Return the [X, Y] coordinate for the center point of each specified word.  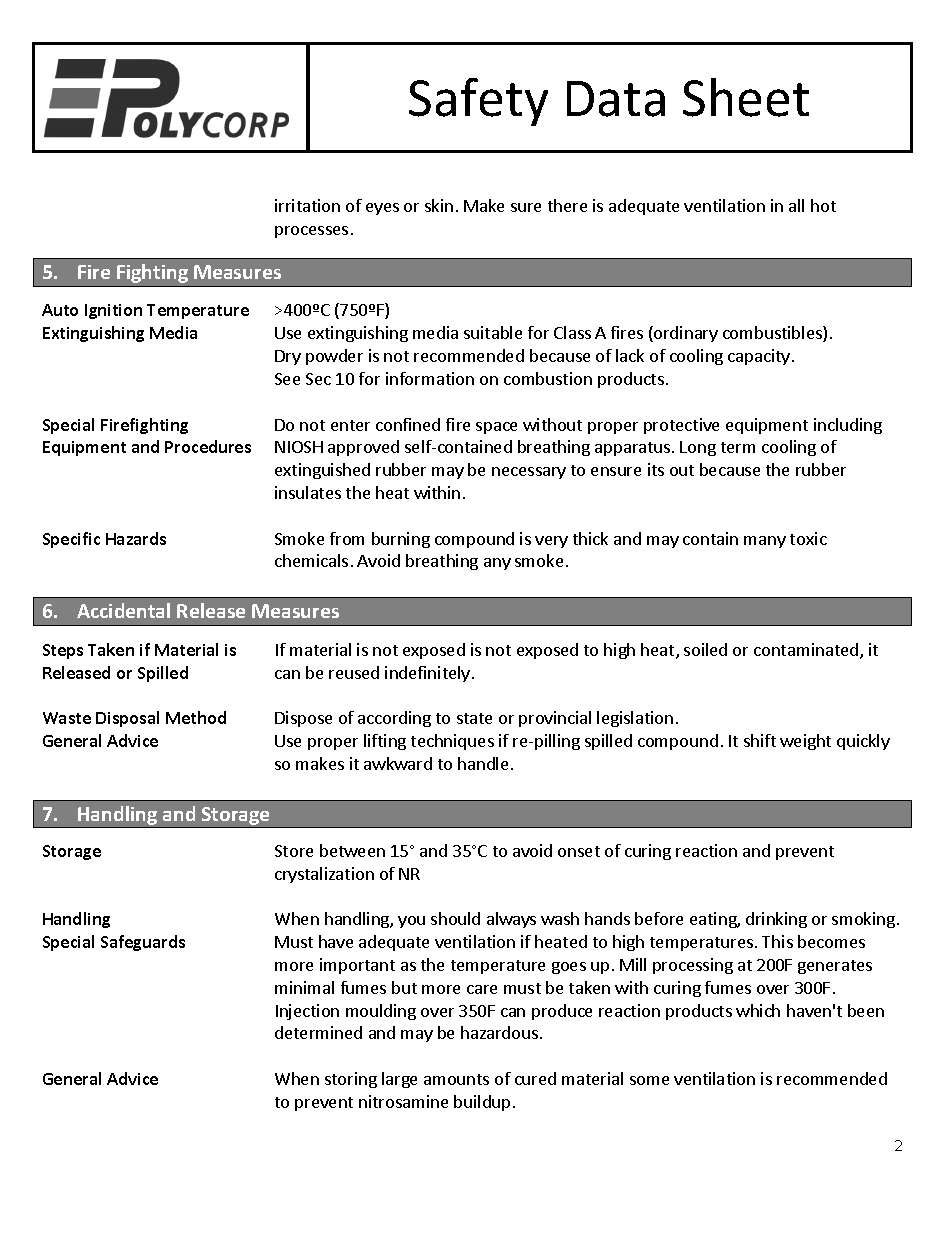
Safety [478, 102]
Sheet [746, 97]
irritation [307, 205]
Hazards [136, 538]
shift [760, 740]
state [474, 718]
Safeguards [143, 943]
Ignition [113, 311]
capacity [759, 357]
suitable [493, 332]
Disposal [127, 719]
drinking [776, 920]
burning [401, 540]
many [765, 542]
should [455, 918]
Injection [307, 1012]
